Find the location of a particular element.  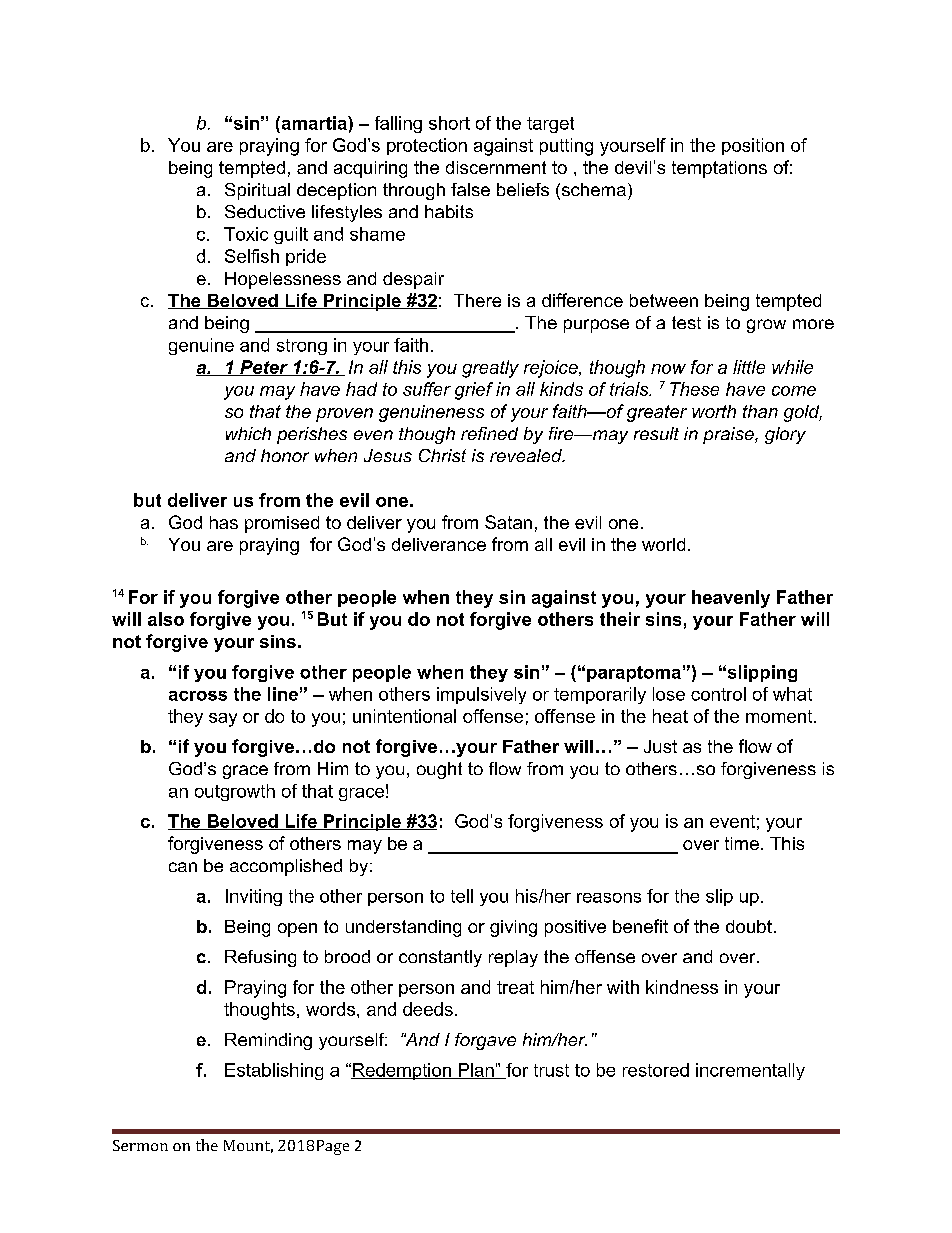

also is located at coordinates (166, 619).
